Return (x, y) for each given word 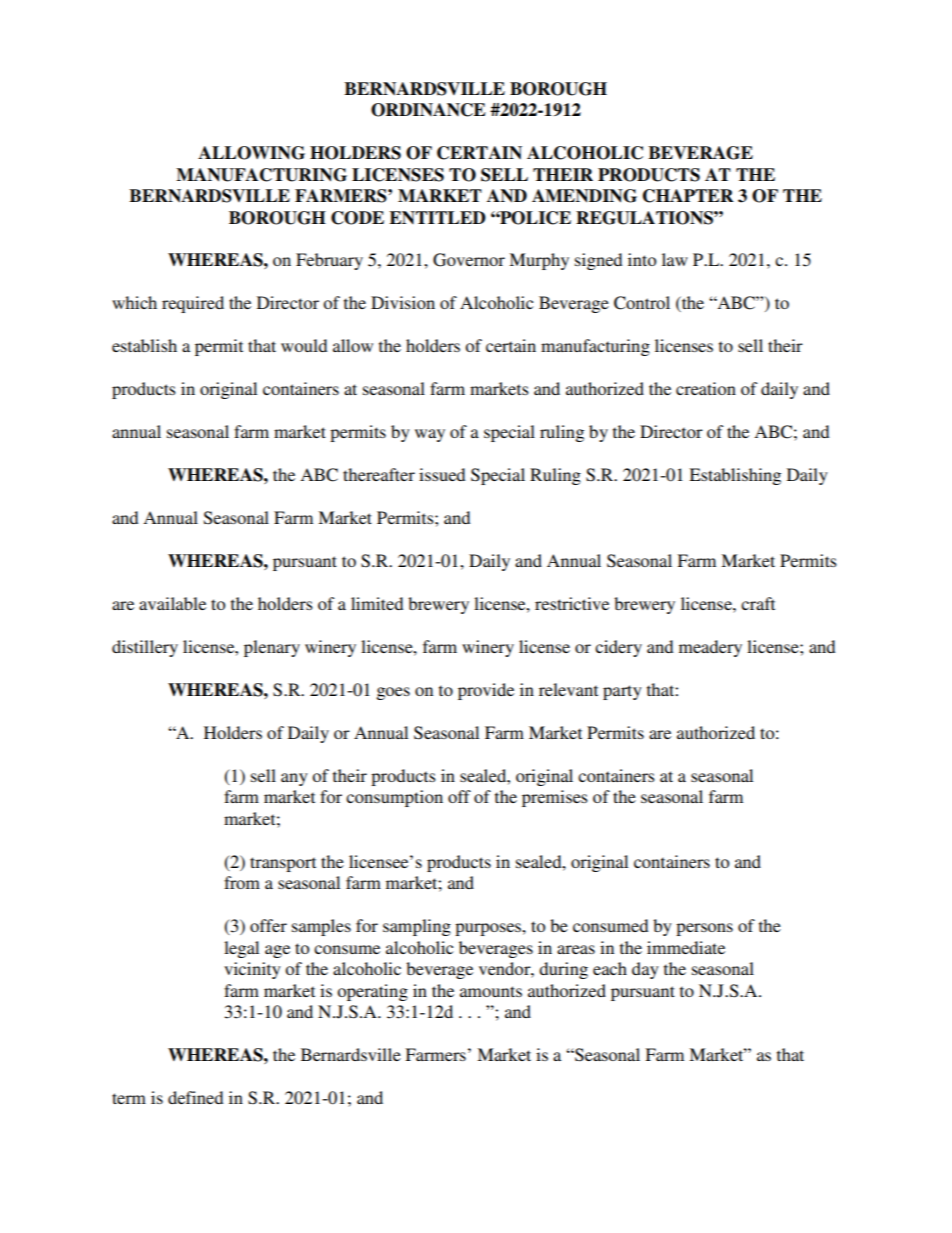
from (242, 882)
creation (706, 388)
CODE (357, 218)
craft (758, 603)
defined (195, 1097)
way (430, 435)
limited (377, 603)
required (193, 304)
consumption (394, 798)
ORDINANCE (428, 110)
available (172, 603)
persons (704, 929)
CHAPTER (688, 196)
